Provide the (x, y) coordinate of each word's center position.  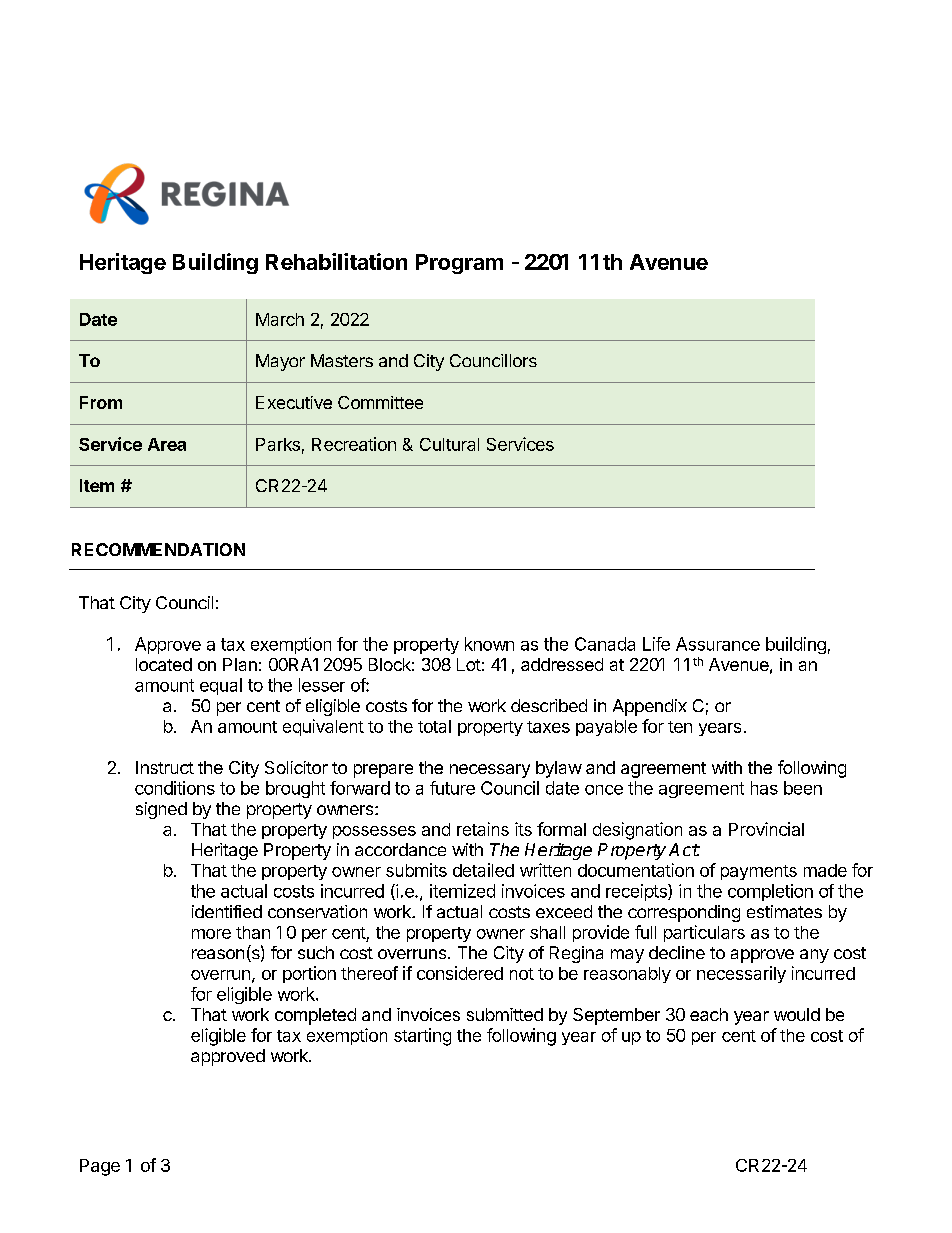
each (709, 1014)
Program (459, 264)
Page (100, 1167)
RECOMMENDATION (158, 549)
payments (759, 872)
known (489, 644)
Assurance (718, 644)
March (280, 319)
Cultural (449, 444)
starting (422, 1037)
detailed (483, 870)
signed (161, 810)
